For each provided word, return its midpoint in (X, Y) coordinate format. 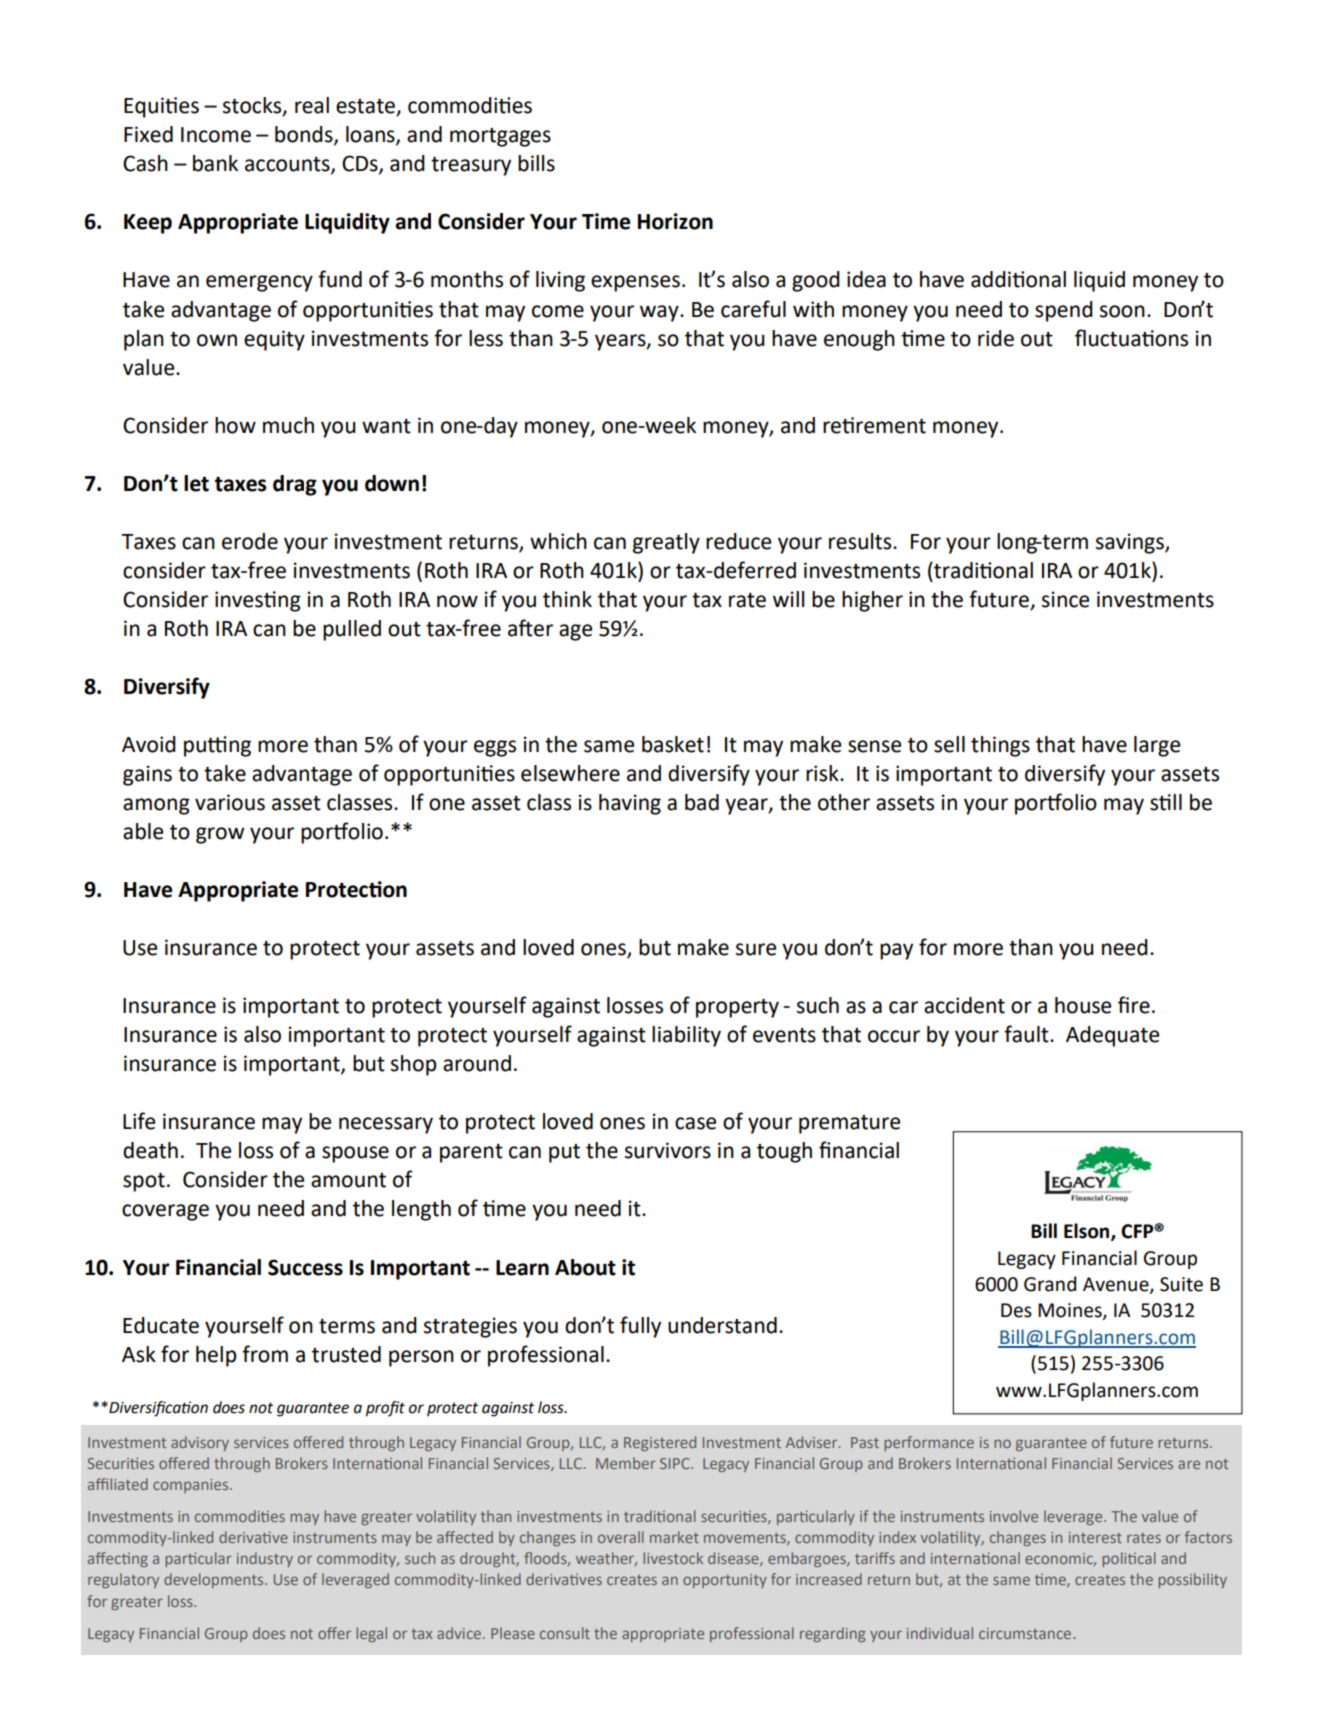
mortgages (500, 137)
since (1065, 599)
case (695, 1123)
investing (258, 601)
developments (215, 1580)
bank (215, 163)
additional (1018, 279)
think (567, 599)
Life (139, 1121)
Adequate (1112, 1036)
